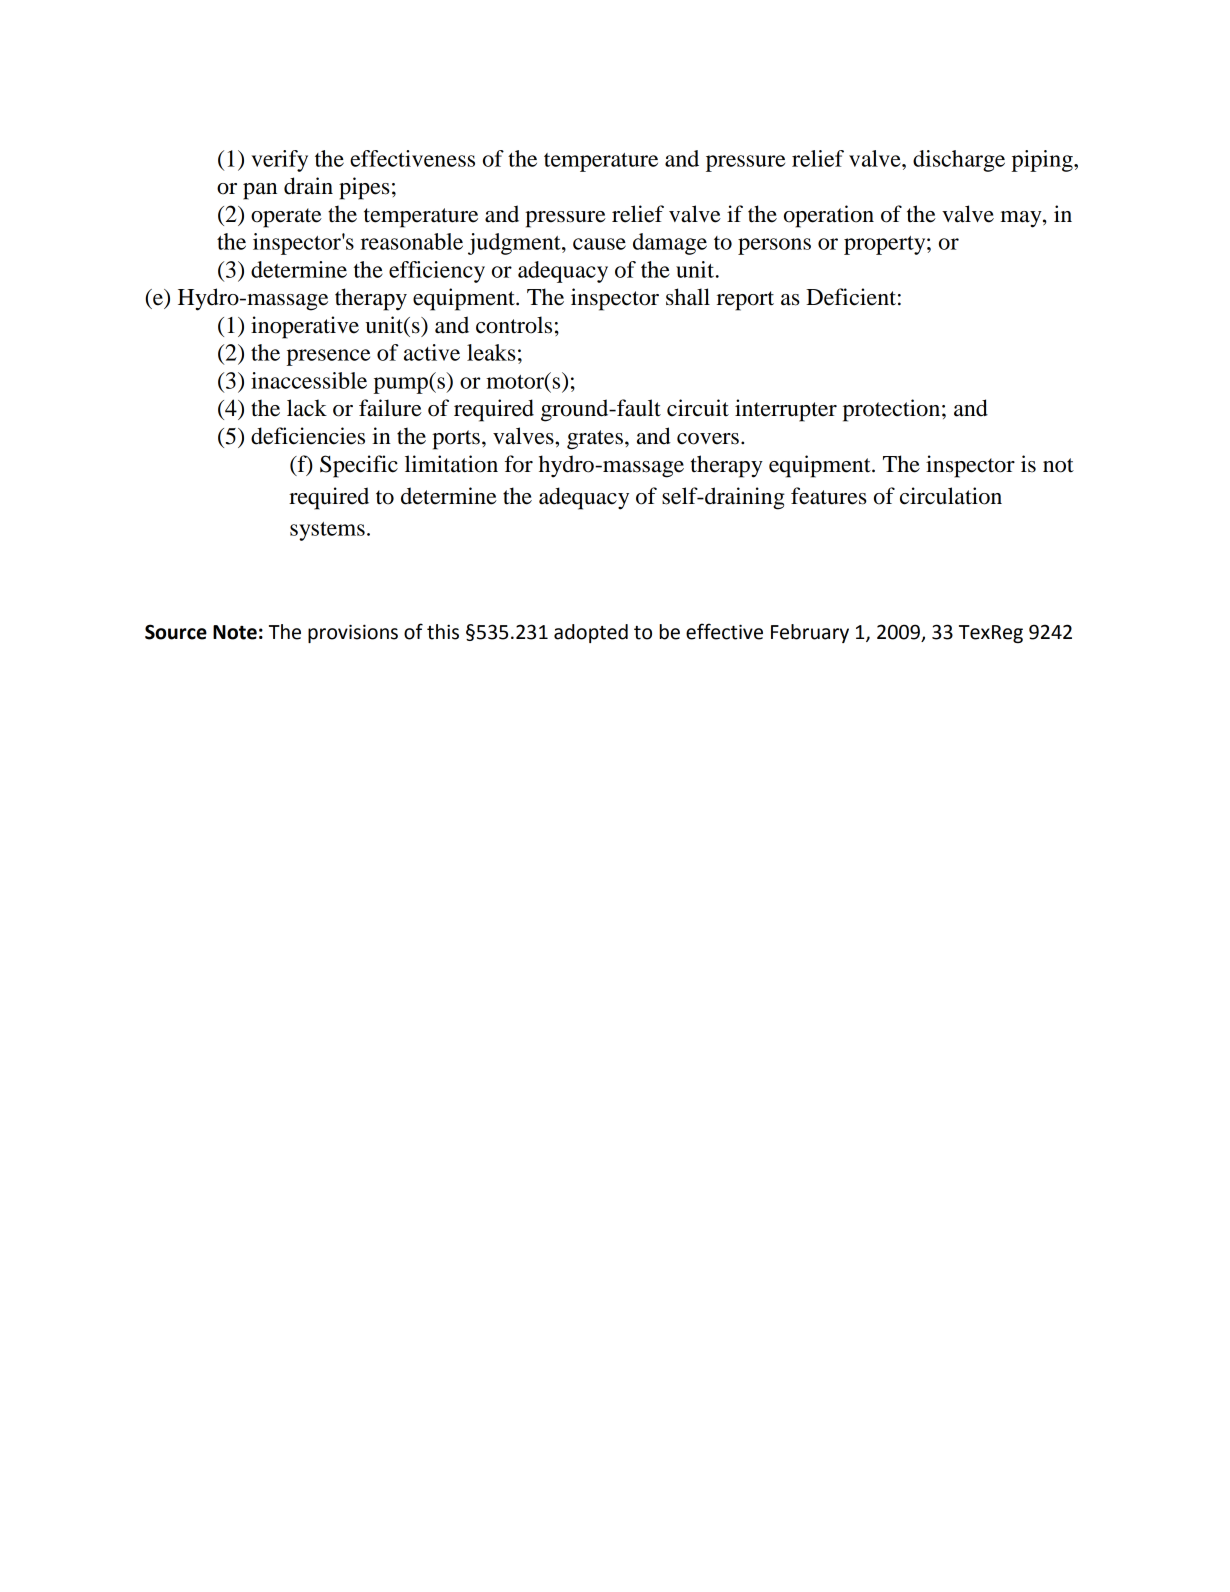 This document has height=1592, width=1230. What do you see at coordinates (327, 531) in the document?
I see `systems` at bounding box center [327, 531].
